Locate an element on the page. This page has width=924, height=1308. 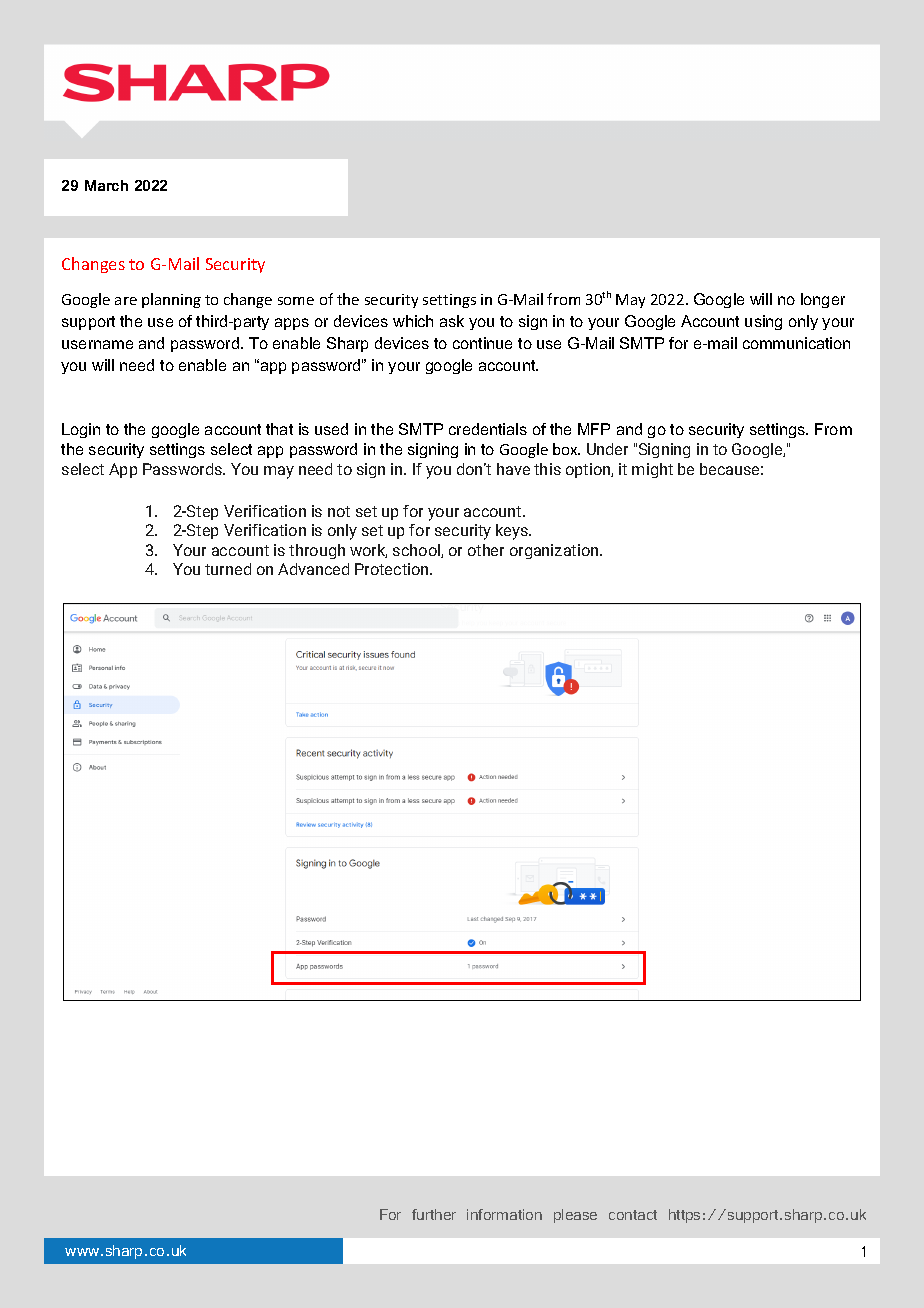
longer is located at coordinates (823, 300).
